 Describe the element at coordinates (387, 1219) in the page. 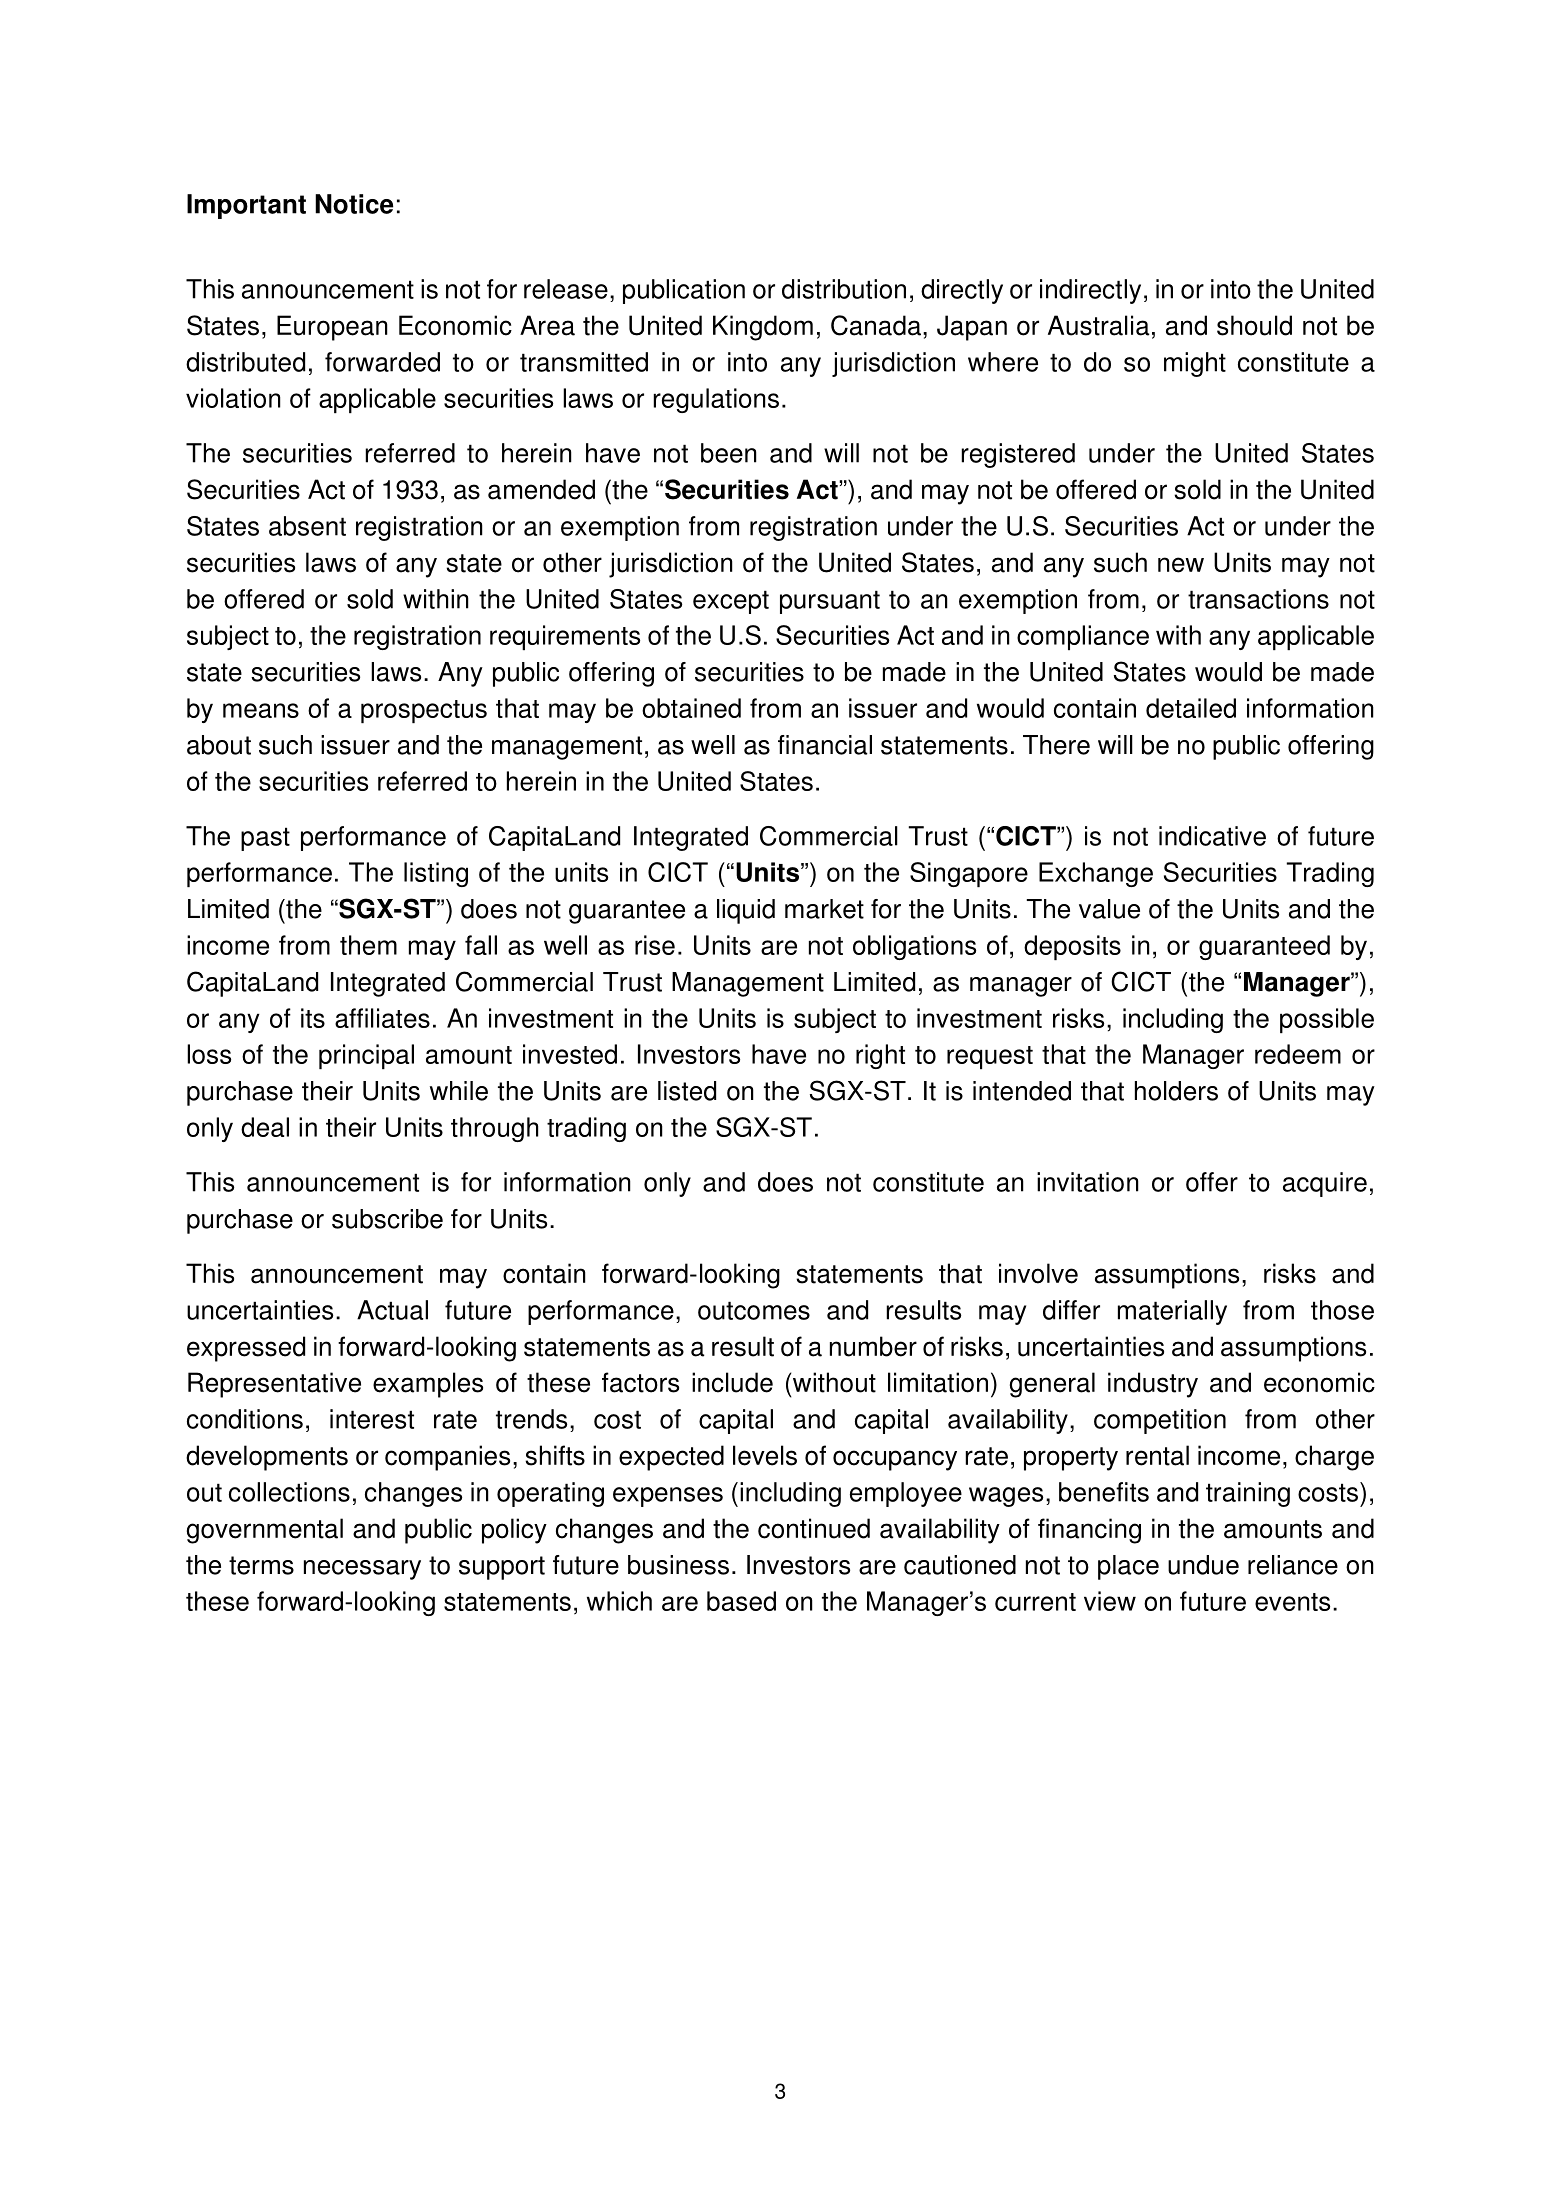

I see `subscribe` at that location.
